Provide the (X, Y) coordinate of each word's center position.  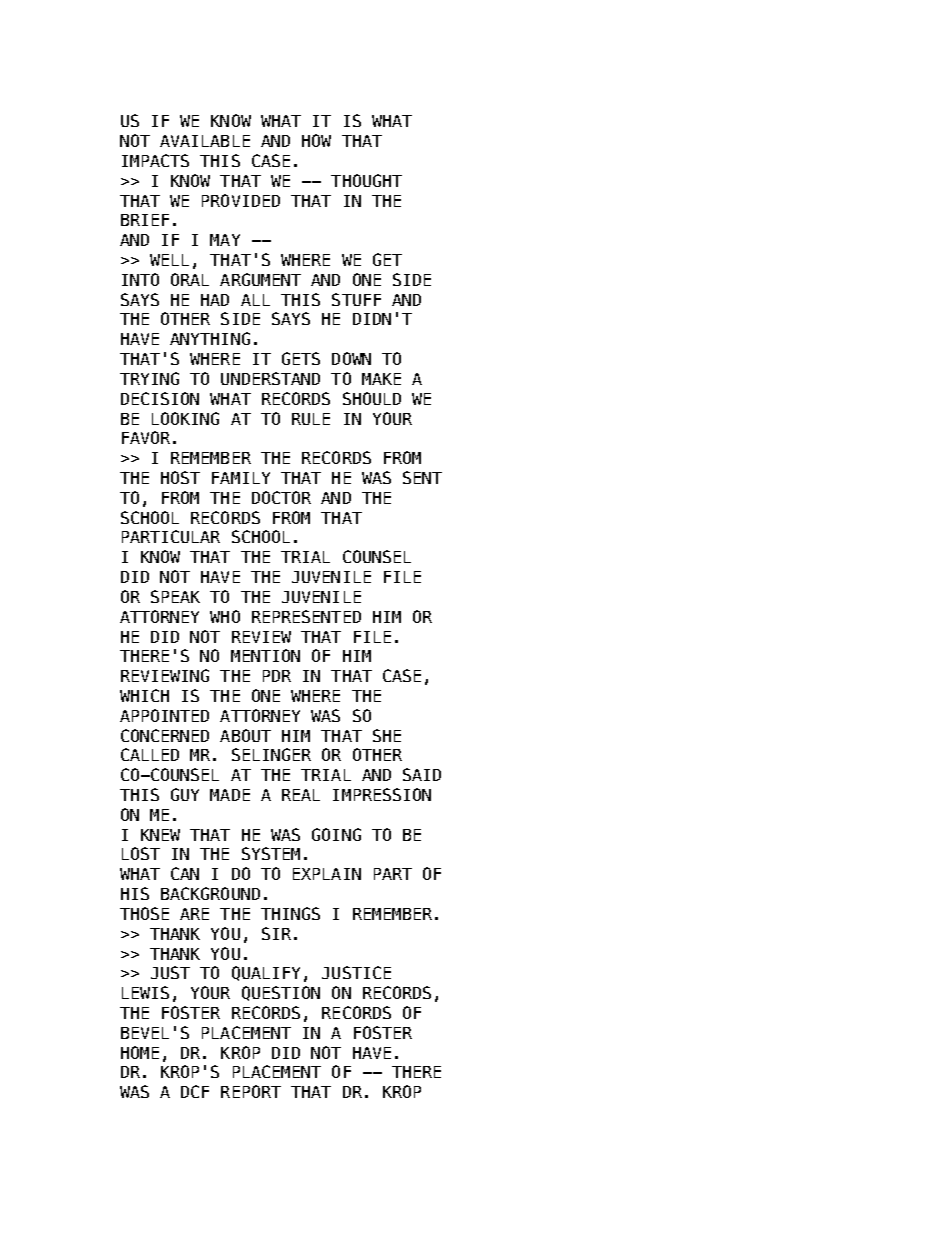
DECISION (160, 398)
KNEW (160, 835)
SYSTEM (271, 853)
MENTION (265, 655)
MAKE (381, 379)
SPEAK (175, 596)
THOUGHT (366, 180)
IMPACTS (155, 160)
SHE (387, 735)
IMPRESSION (382, 794)
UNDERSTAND (270, 378)
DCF (195, 1091)
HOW (316, 140)
